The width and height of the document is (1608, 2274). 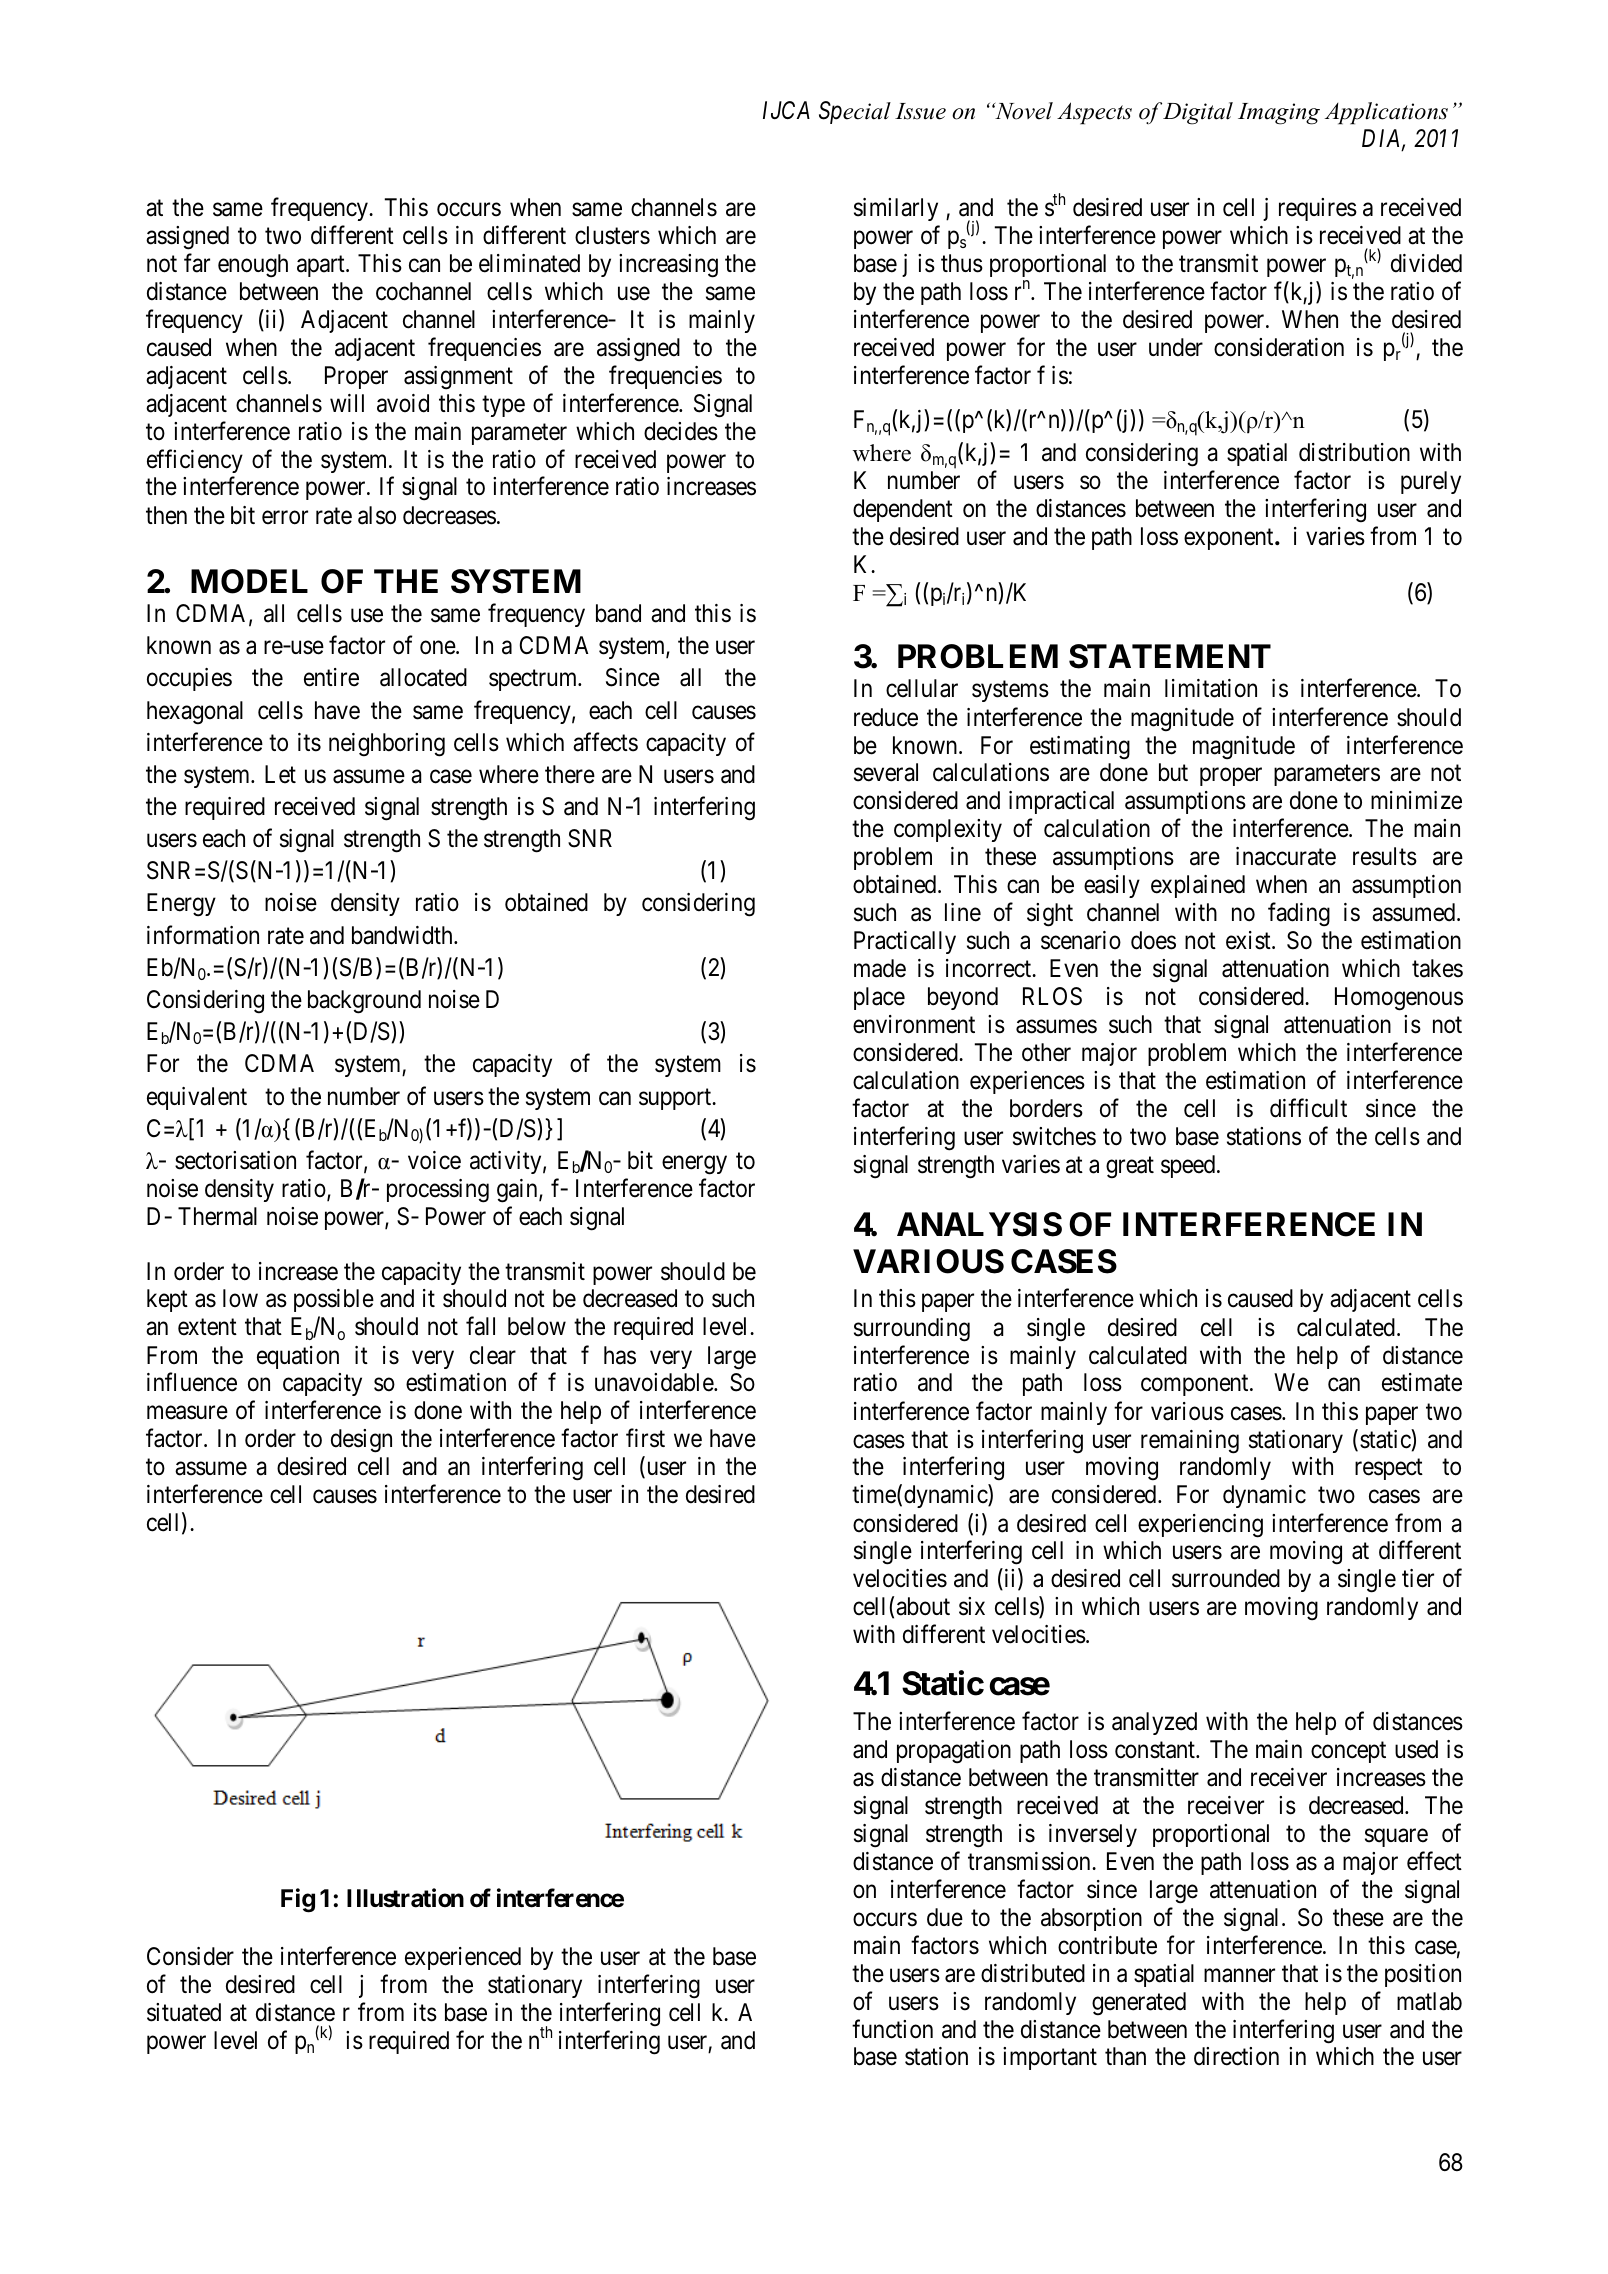 What do you see at coordinates (1318, 209) in the document?
I see `requires` at bounding box center [1318, 209].
